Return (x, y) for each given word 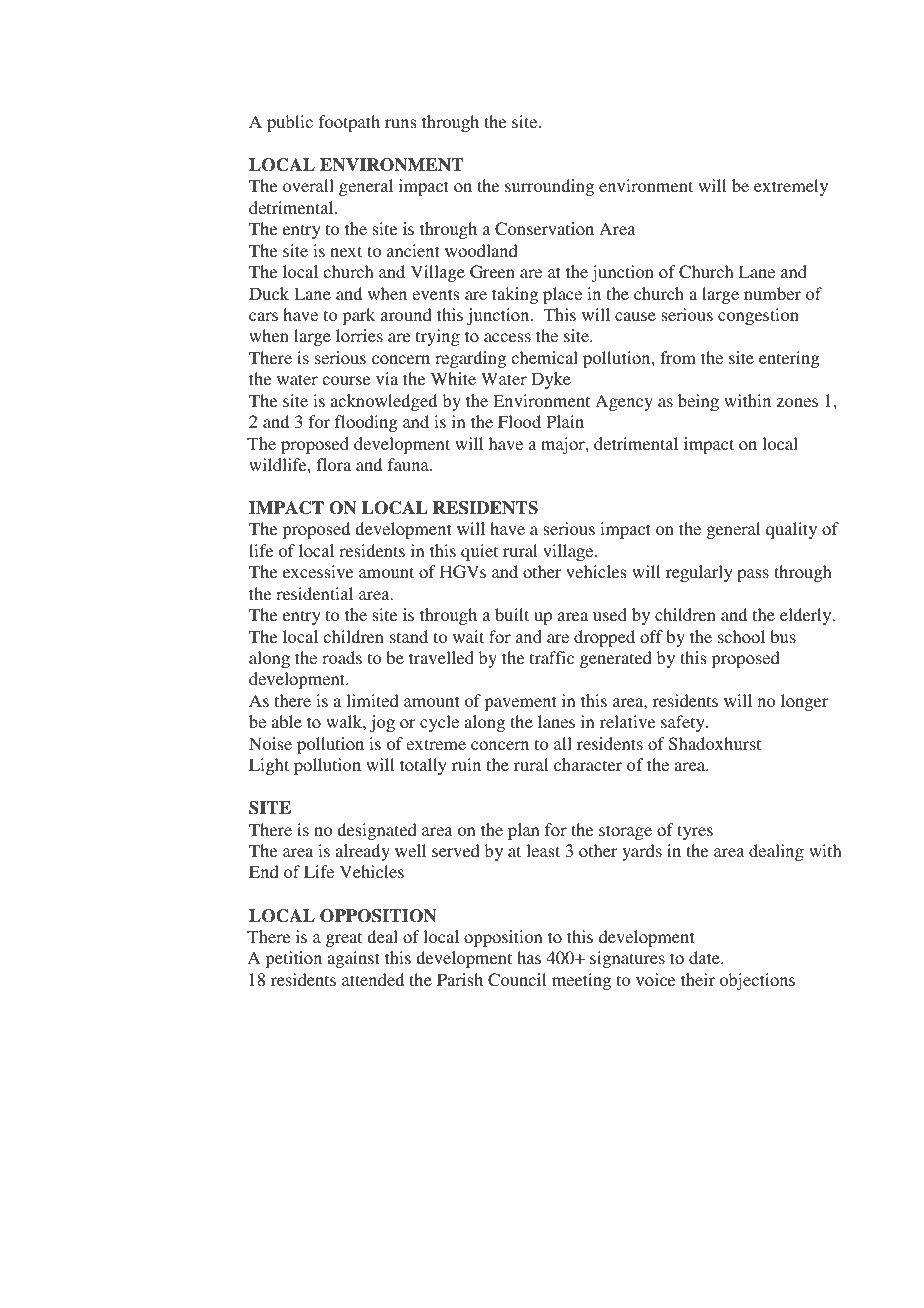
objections (757, 981)
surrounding (549, 187)
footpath (349, 123)
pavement (520, 703)
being (698, 402)
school (741, 636)
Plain (565, 421)
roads (342, 657)
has (529, 957)
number (772, 293)
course (346, 380)
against (353, 959)
